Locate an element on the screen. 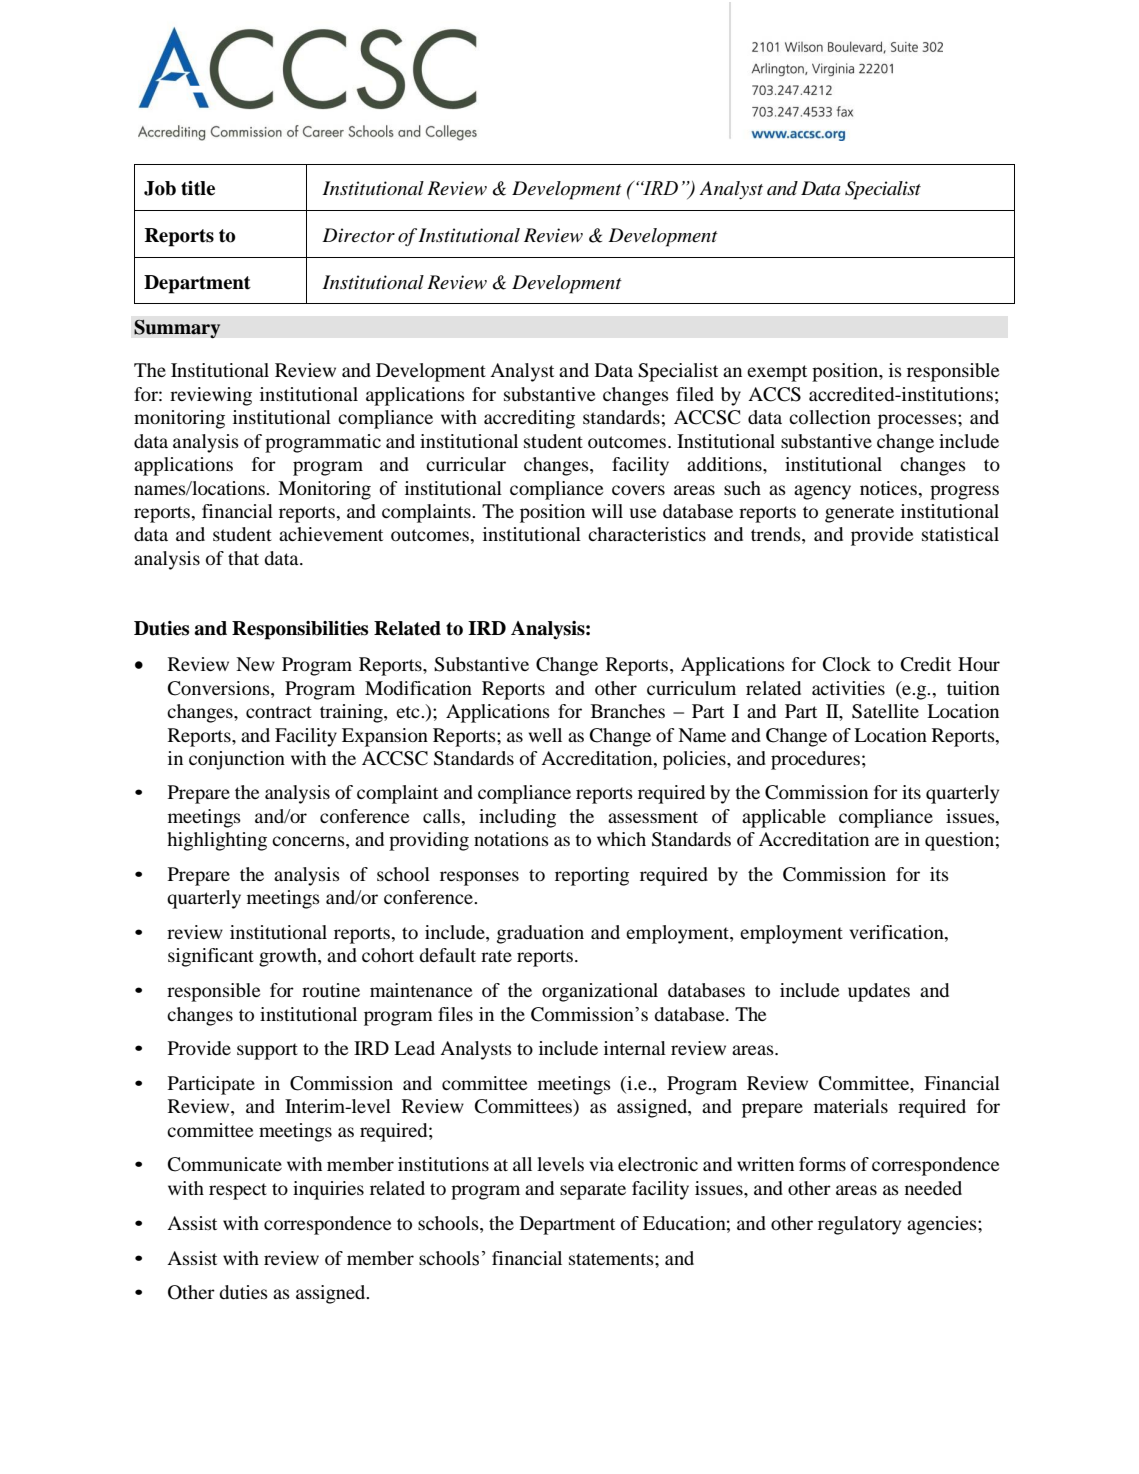 The width and height of the screenshot is (1139, 1474). well is located at coordinates (545, 735).
